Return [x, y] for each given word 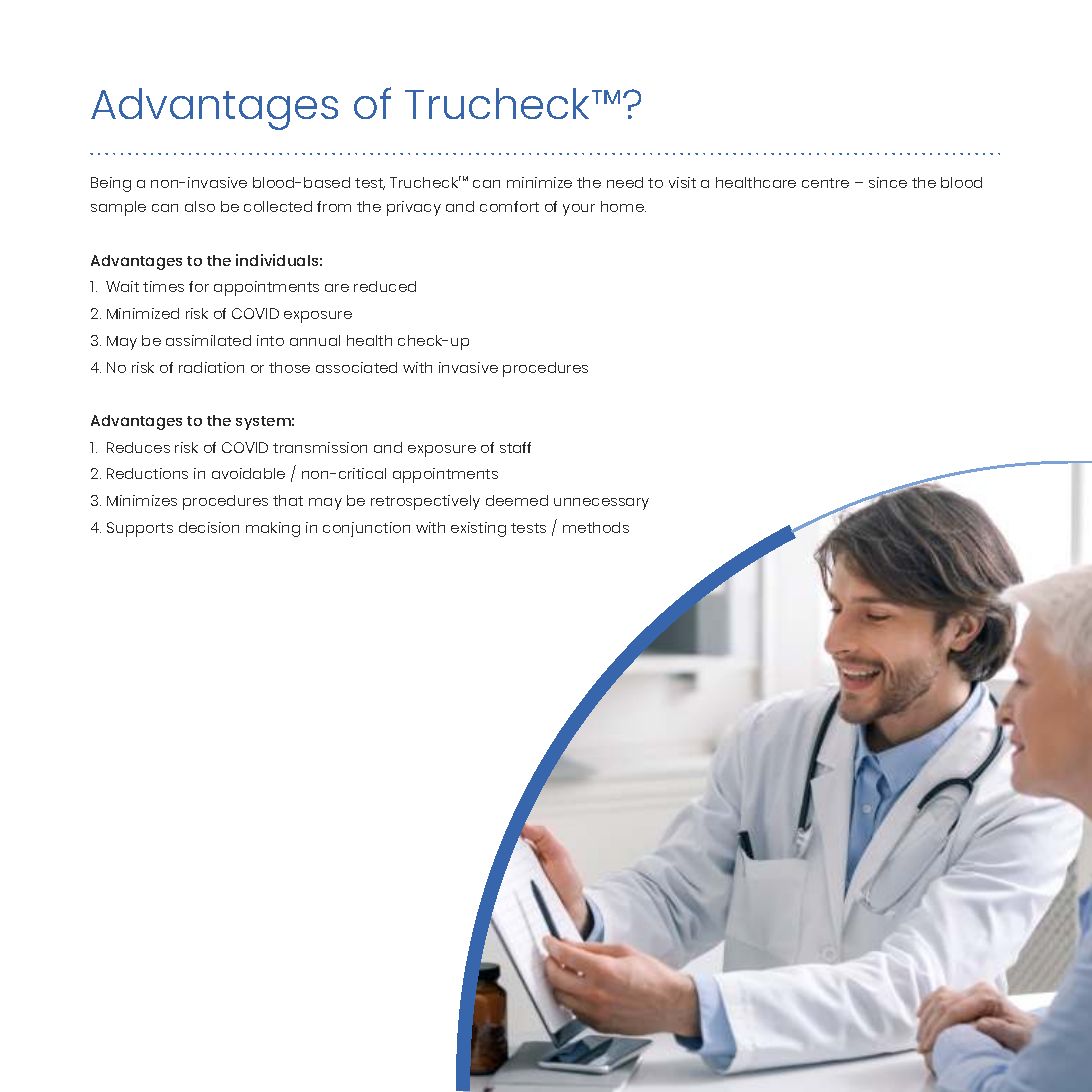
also [200, 206]
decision [209, 527]
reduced [385, 286]
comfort [509, 206]
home [623, 206]
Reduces [138, 447]
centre [825, 183]
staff [515, 447]
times [163, 286]
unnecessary [601, 504]
